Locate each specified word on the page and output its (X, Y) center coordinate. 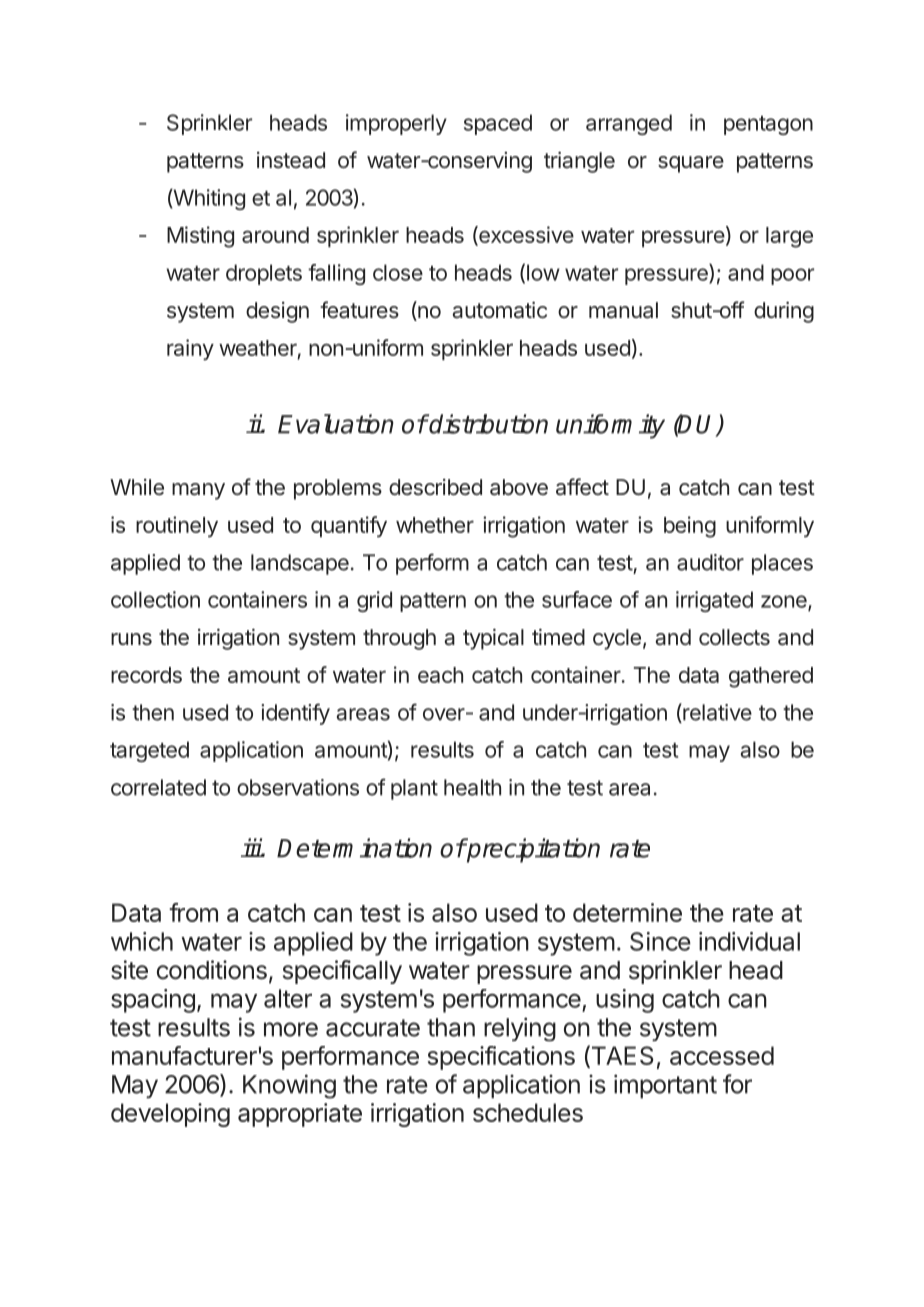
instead (291, 160)
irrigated (714, 601)
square (691, 164)
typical (493, 639)
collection (155, 599)
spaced (498, 124)
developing (170, 1115)
